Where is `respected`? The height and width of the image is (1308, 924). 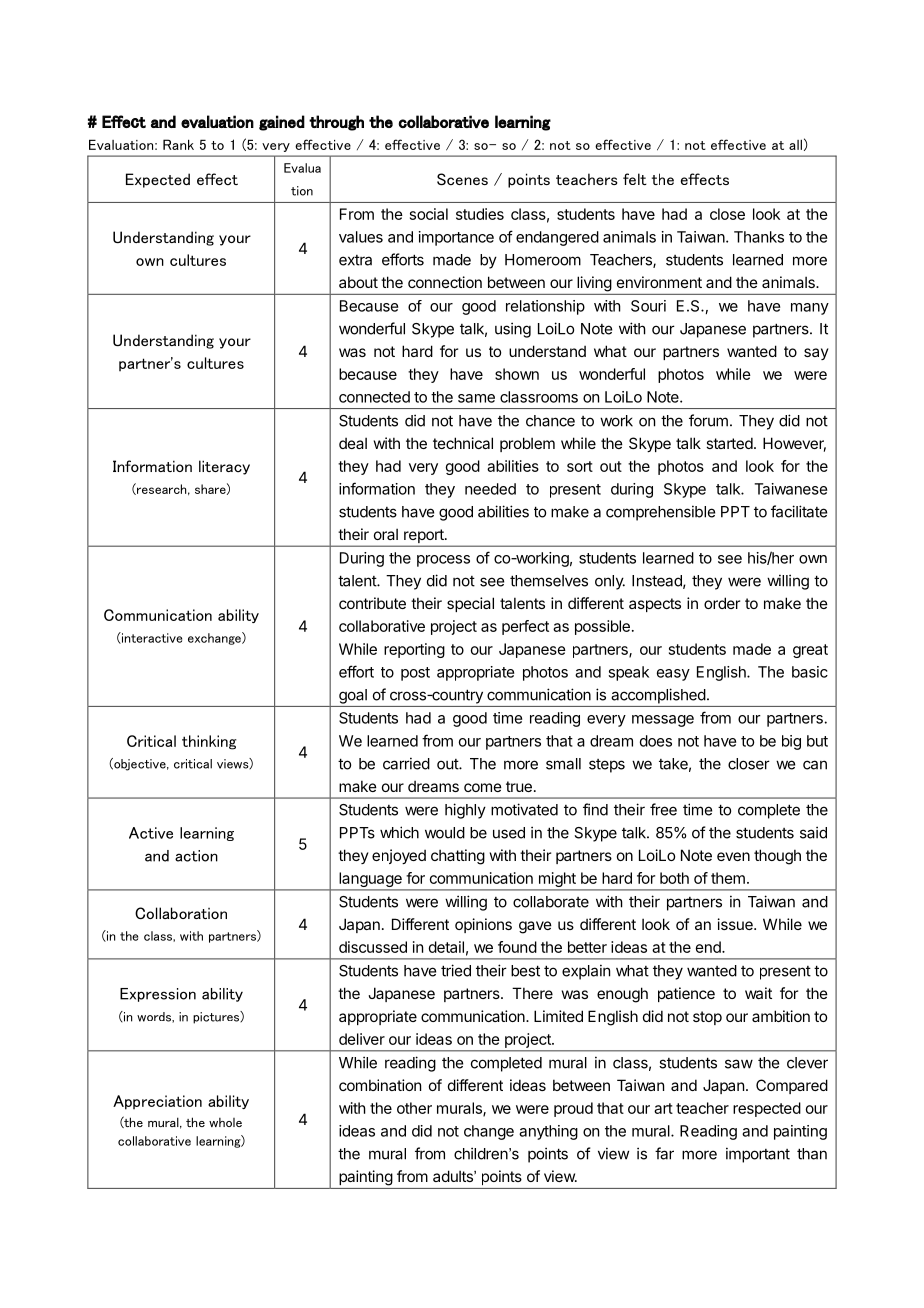
respected is located at coordinates (767, 1109).
